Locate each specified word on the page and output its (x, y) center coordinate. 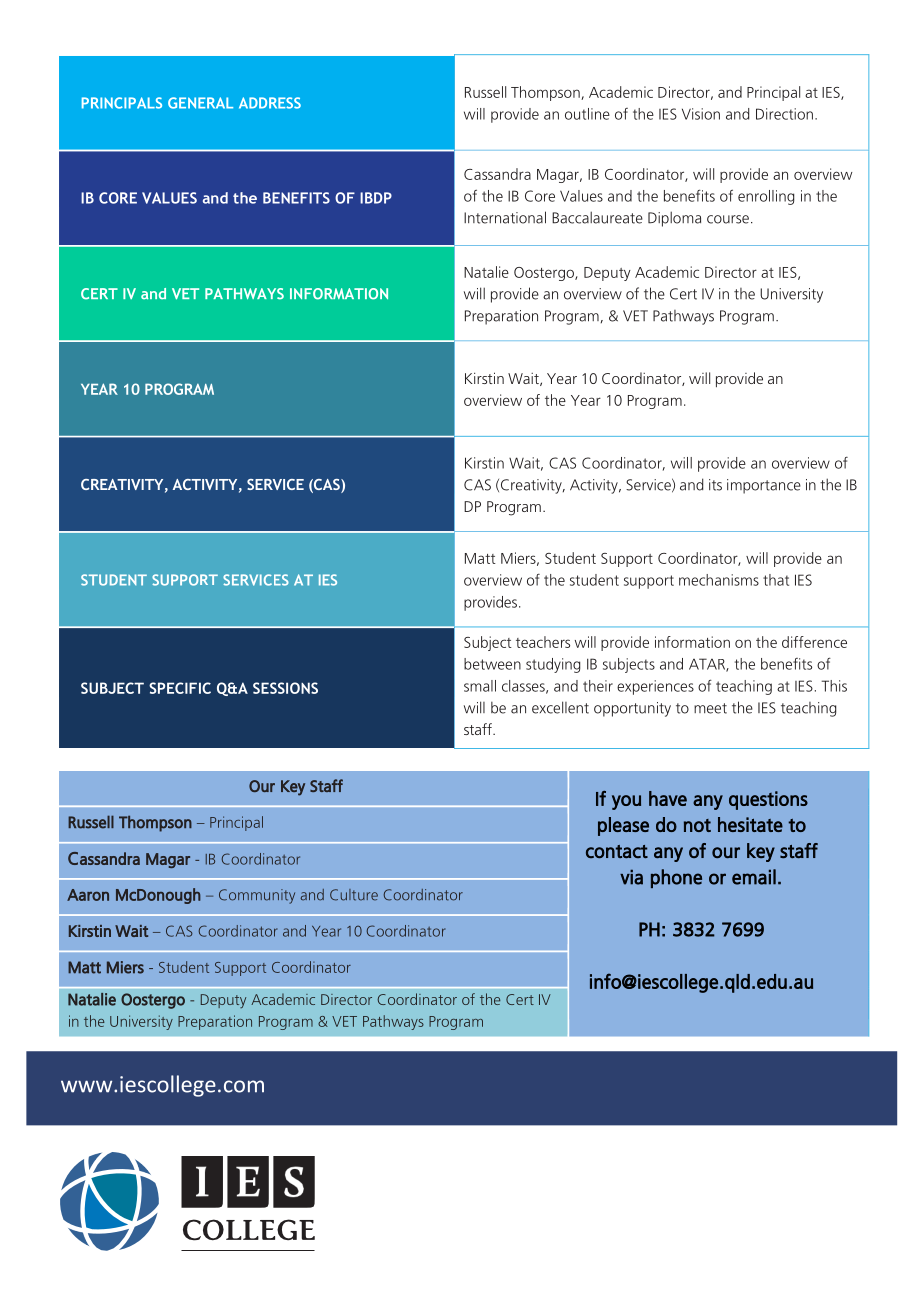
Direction (784, 114)
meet (710, 708)
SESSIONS (285, 688)
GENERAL (200, 103)
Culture (354, 895)
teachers (543, 642)
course (728, 219)
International (505, 217)
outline (587, 114)
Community (257, 896)
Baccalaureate (597, 217)
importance (764, 486)
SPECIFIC (180, 688)
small (480, 686)
